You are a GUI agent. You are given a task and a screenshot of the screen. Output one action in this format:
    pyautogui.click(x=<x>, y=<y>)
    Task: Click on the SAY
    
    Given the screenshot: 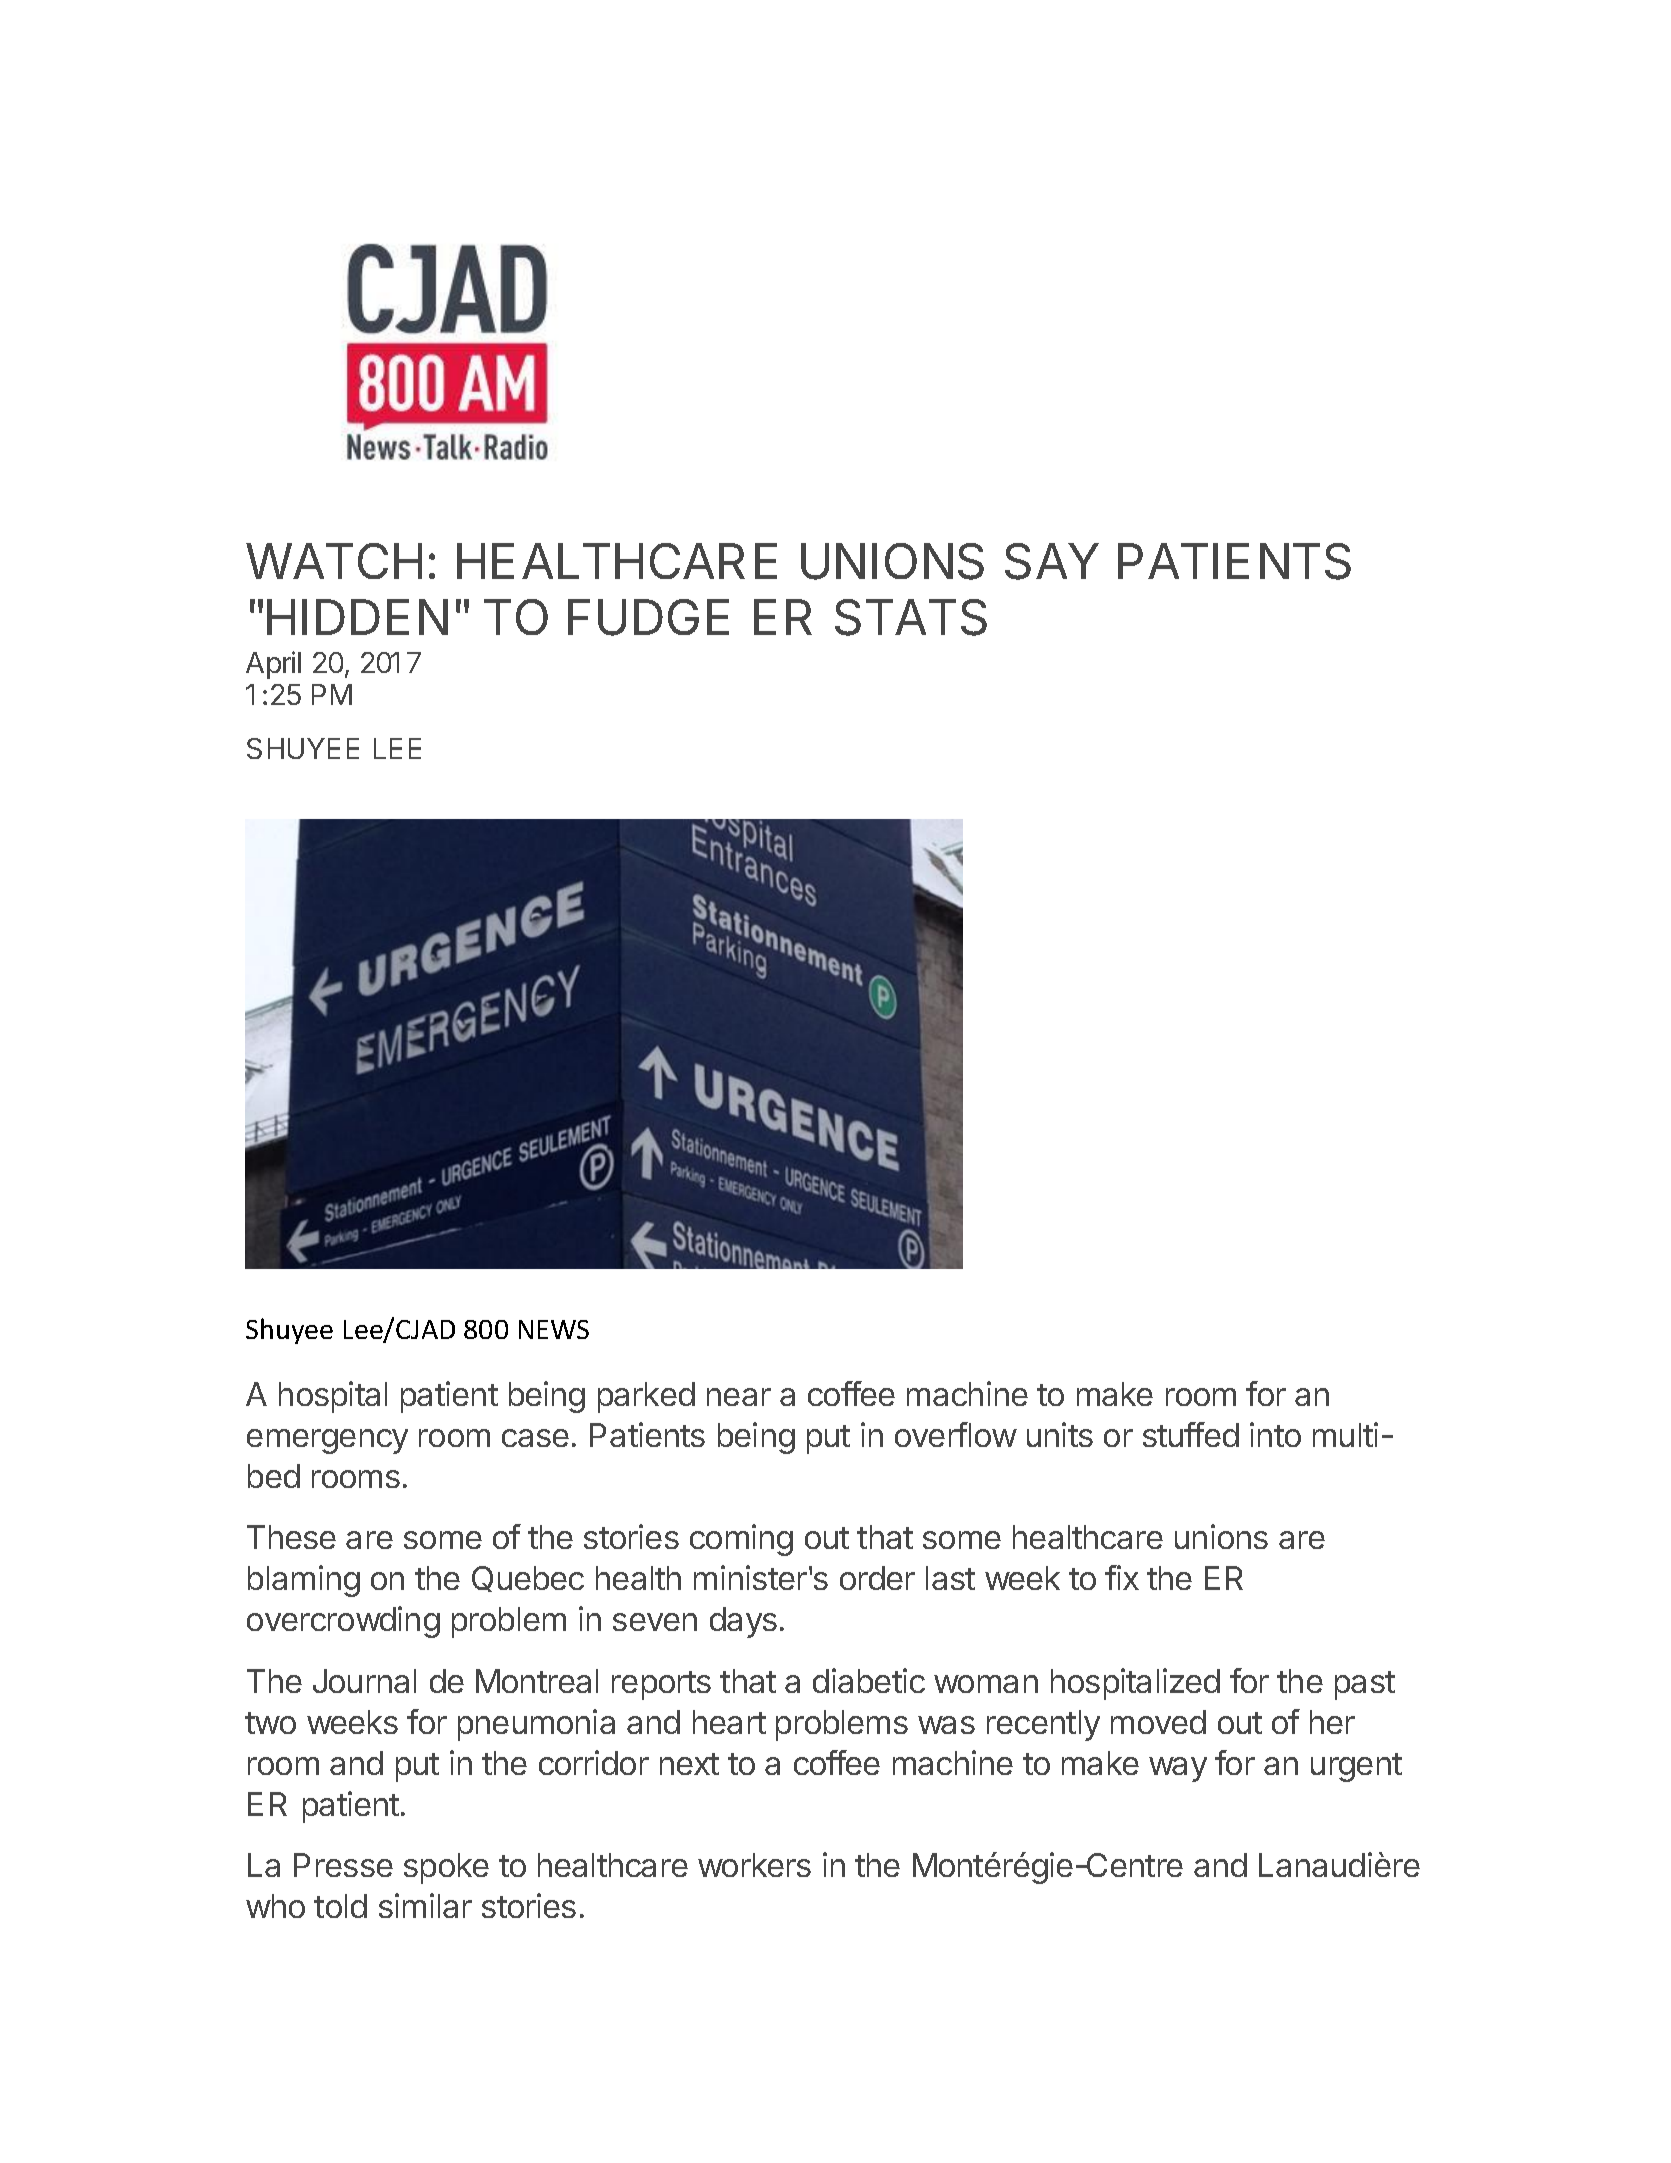 What is the action you would take?
    pyautogui.click(x=1052, y=561)
